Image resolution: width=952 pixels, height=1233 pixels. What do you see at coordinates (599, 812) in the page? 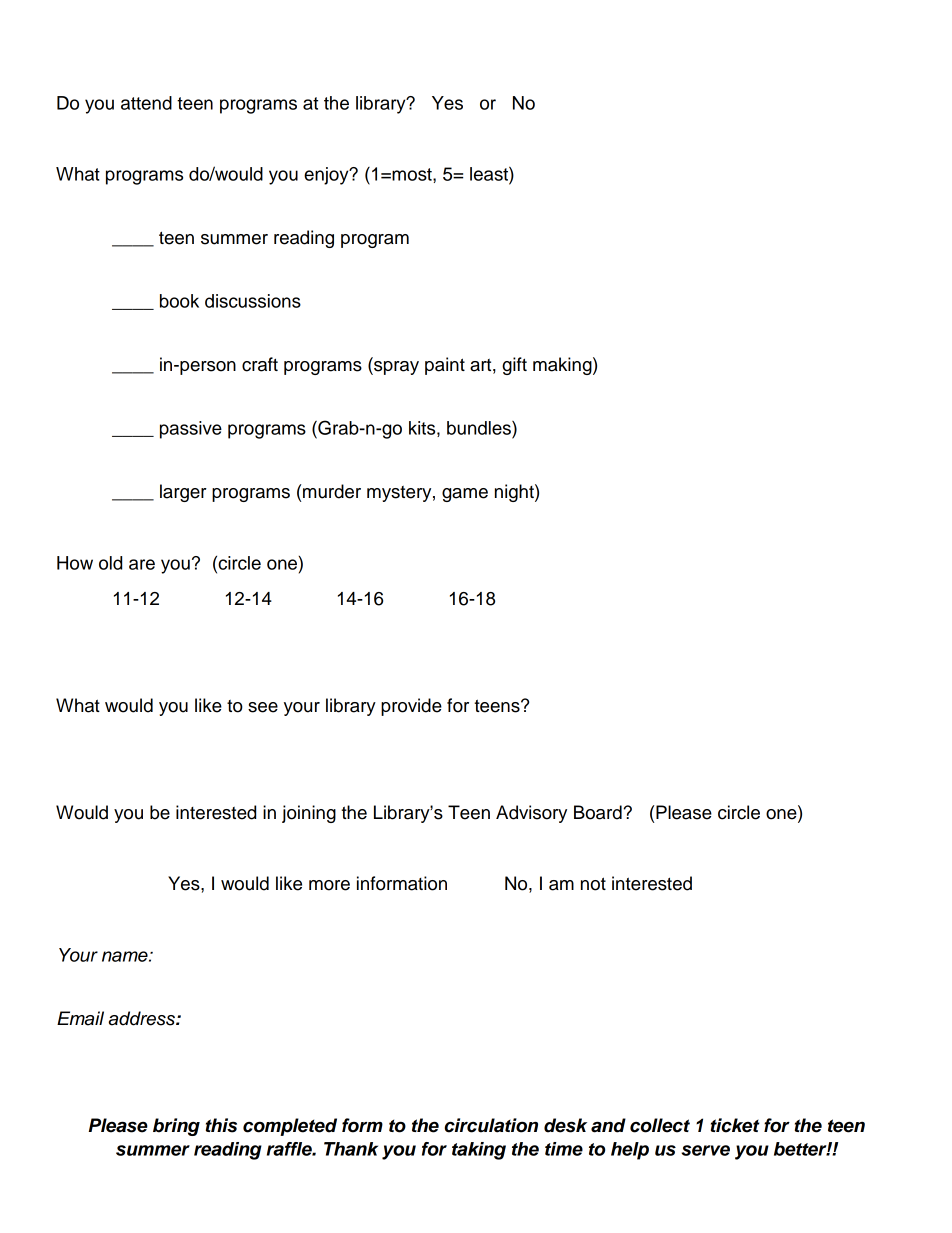
I see `Board` at bounding box center [599, 812].
